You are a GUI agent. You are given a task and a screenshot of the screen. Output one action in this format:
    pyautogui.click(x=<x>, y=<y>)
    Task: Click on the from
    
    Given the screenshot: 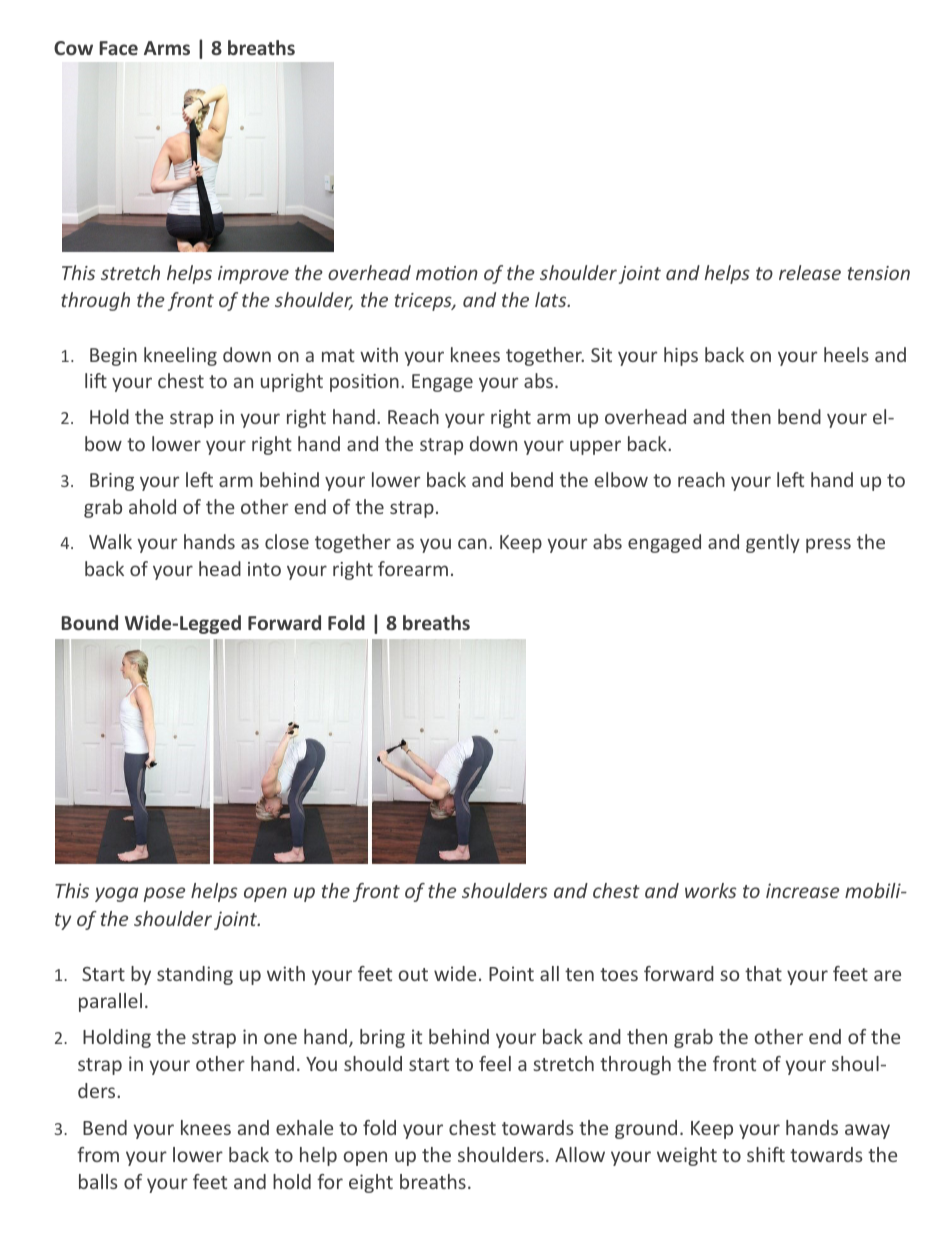 What is the action you would take?
    pyautogui.click(x=98, y=1154)
